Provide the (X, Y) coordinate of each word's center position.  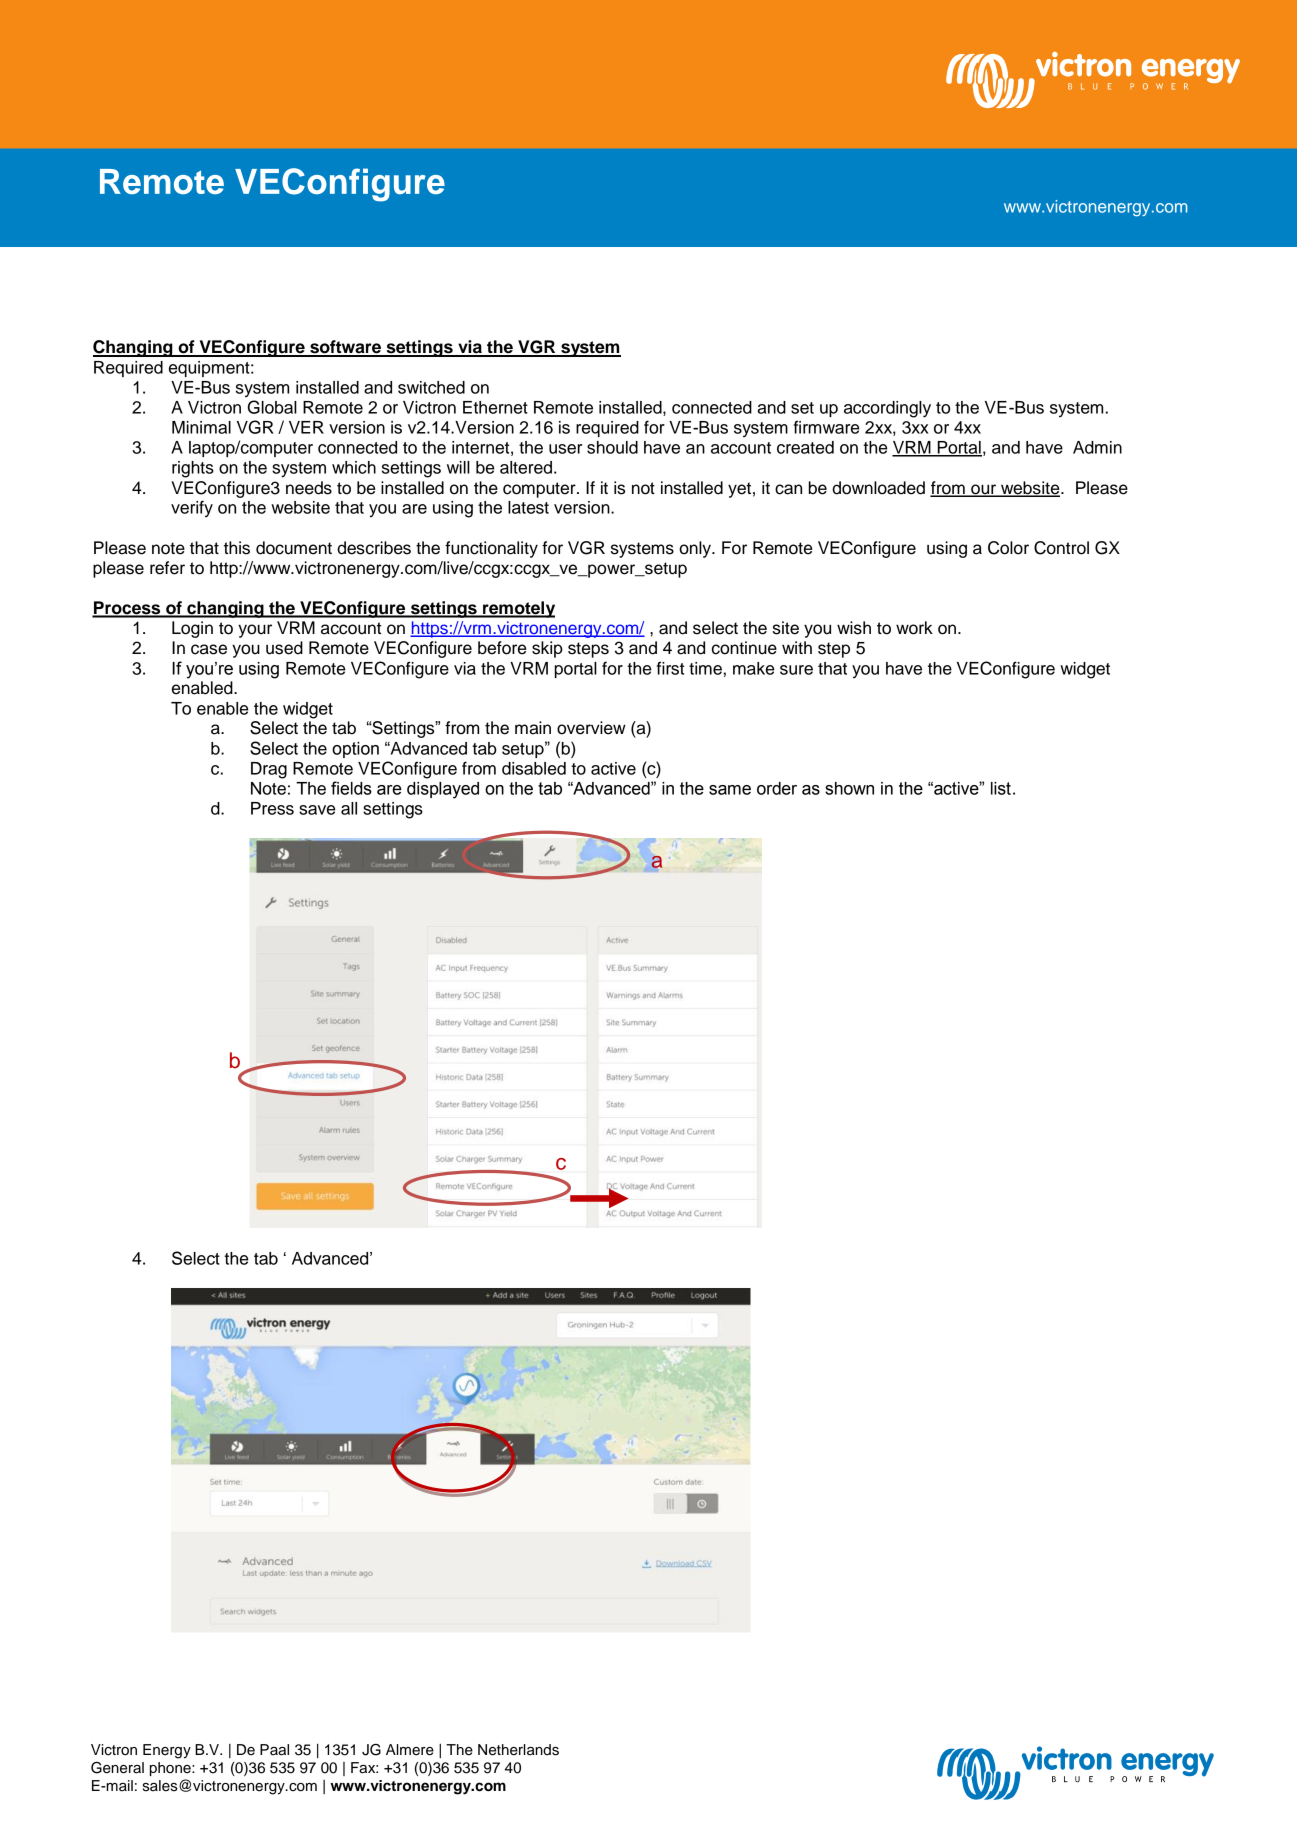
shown (849, 788)
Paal (274, 1750)
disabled (534, 768)
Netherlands (518, 1750)
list (1001, 788)
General (117, 1768)
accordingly (887, 409)
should (612, 447)
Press (272, 808)
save (317, 810)
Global (272, 407)
